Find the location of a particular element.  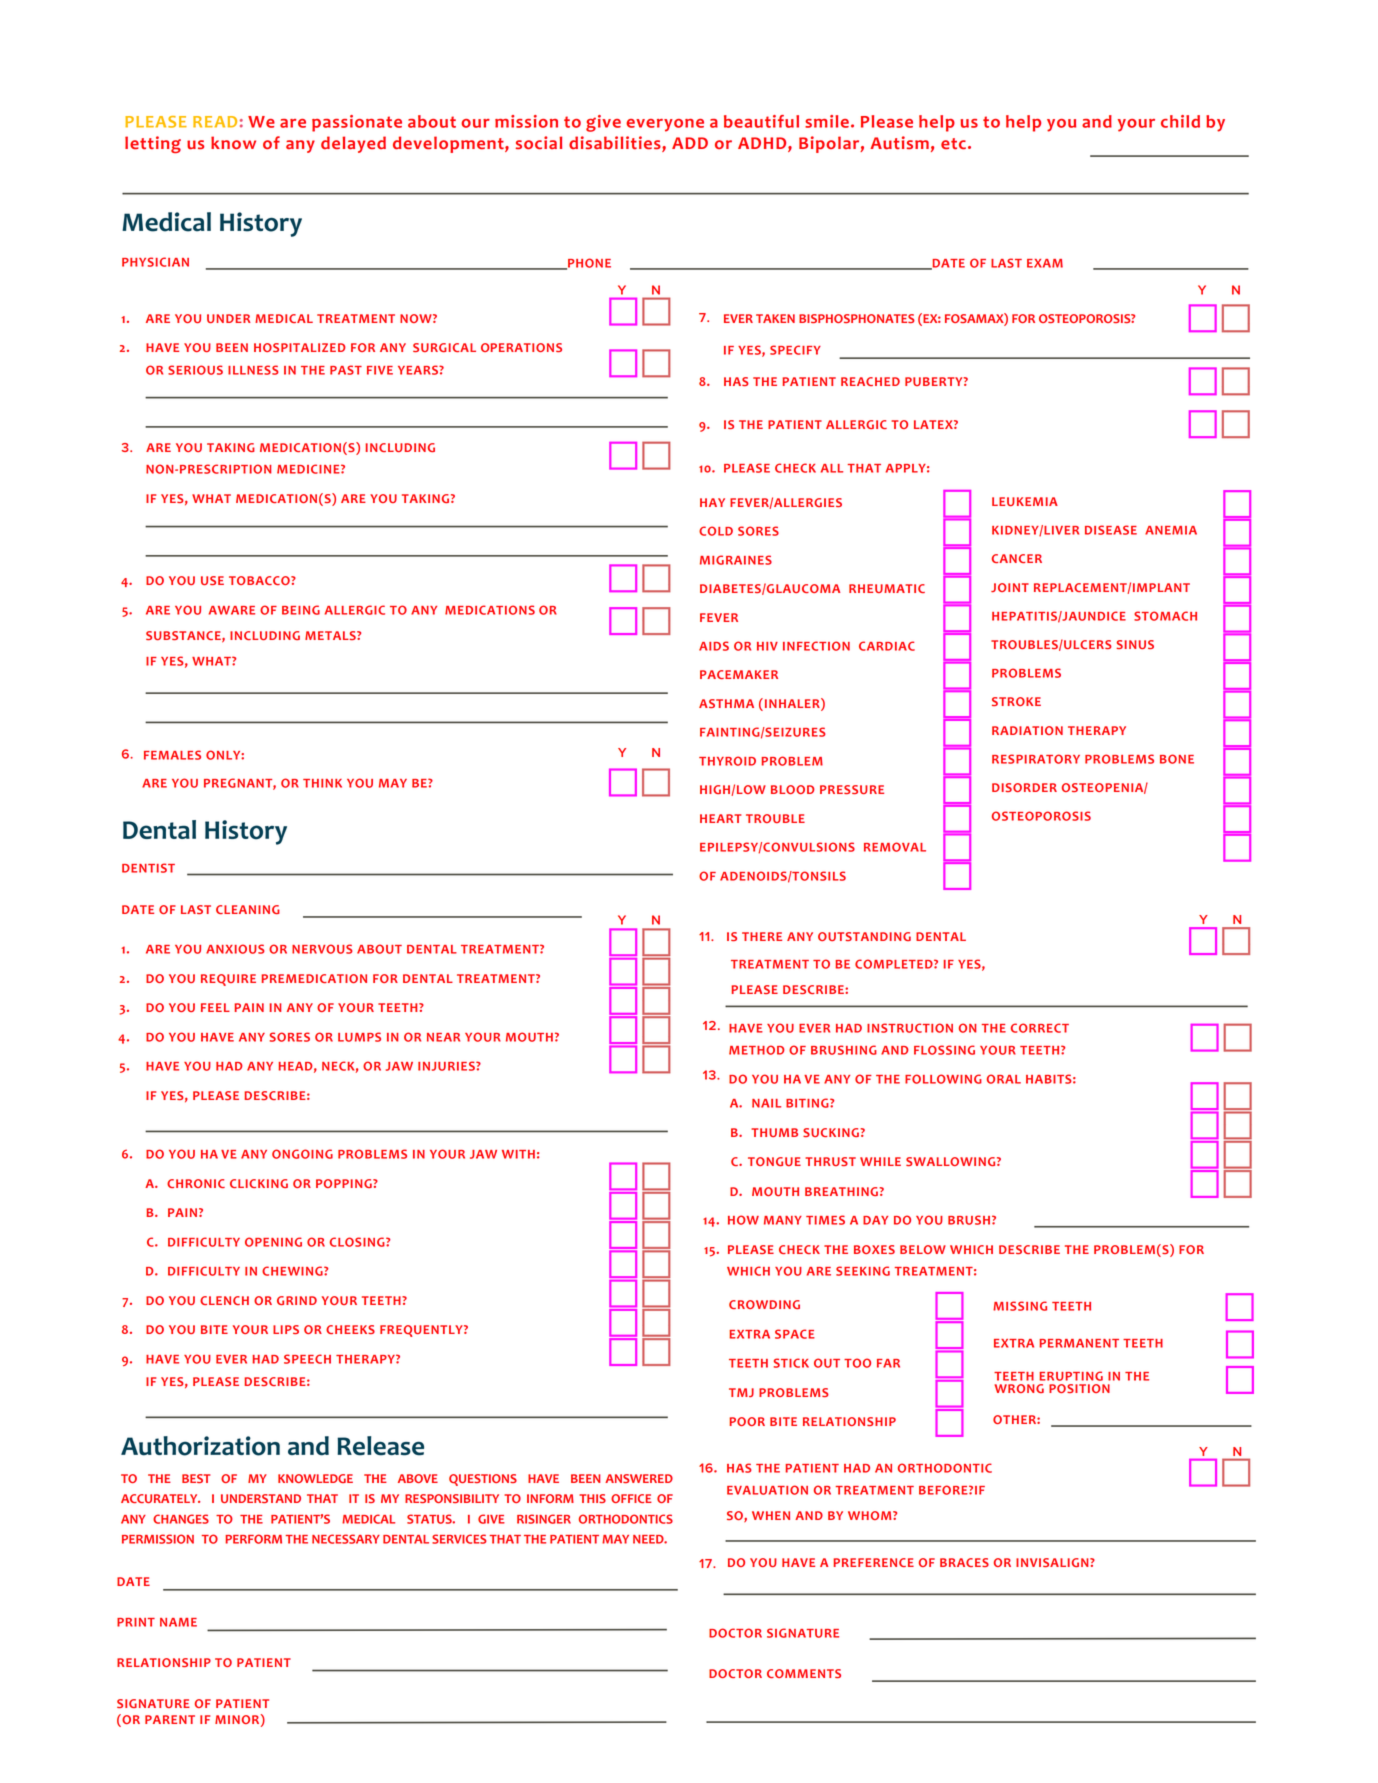

EXAM is located at coordinates (1045, 263).
